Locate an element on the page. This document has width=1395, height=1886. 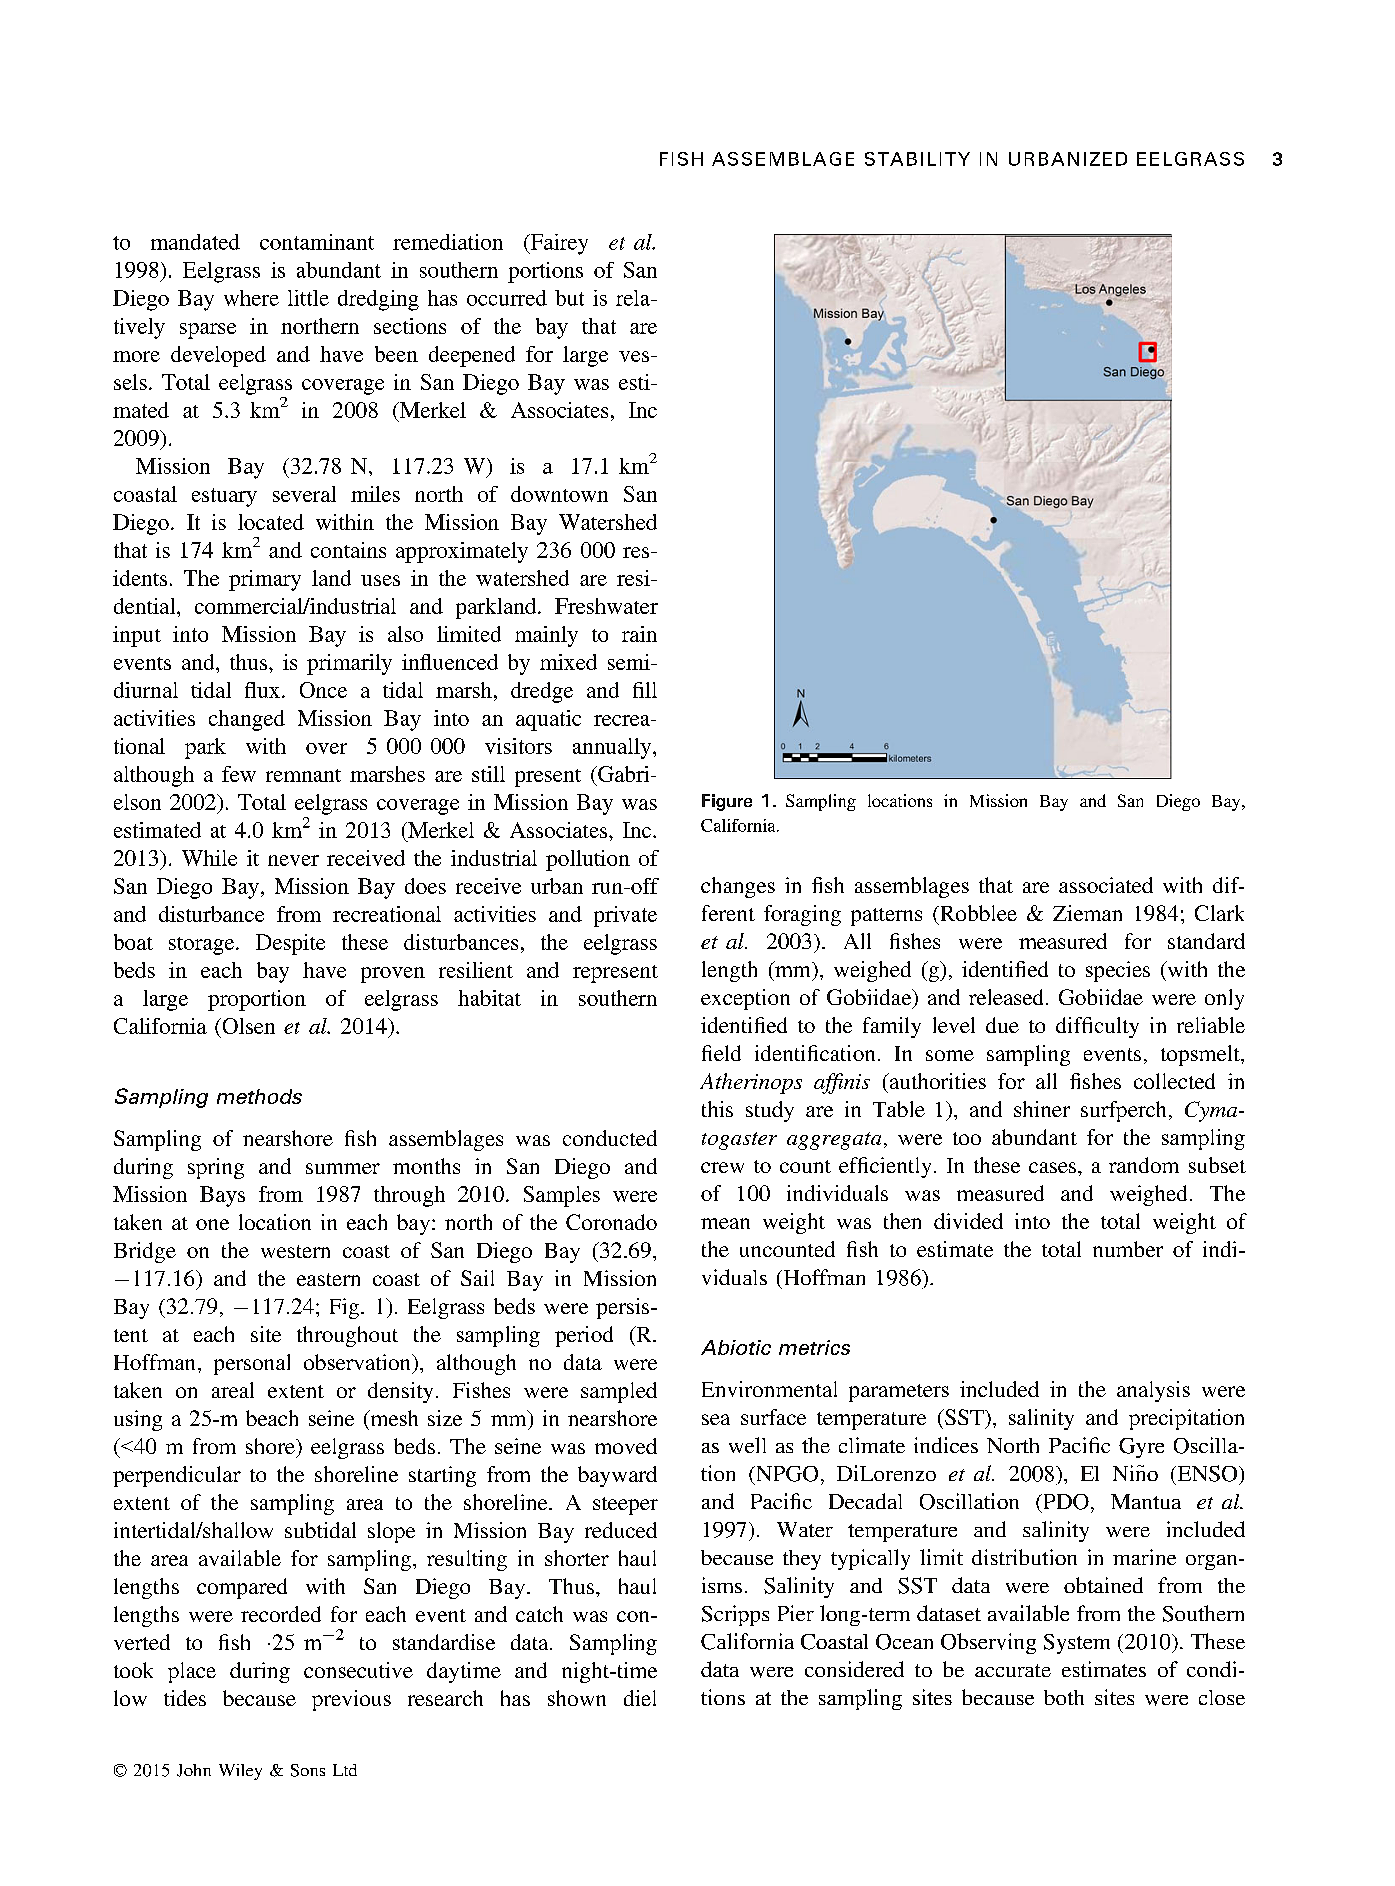
primary is located at coordinates (265, 580).
